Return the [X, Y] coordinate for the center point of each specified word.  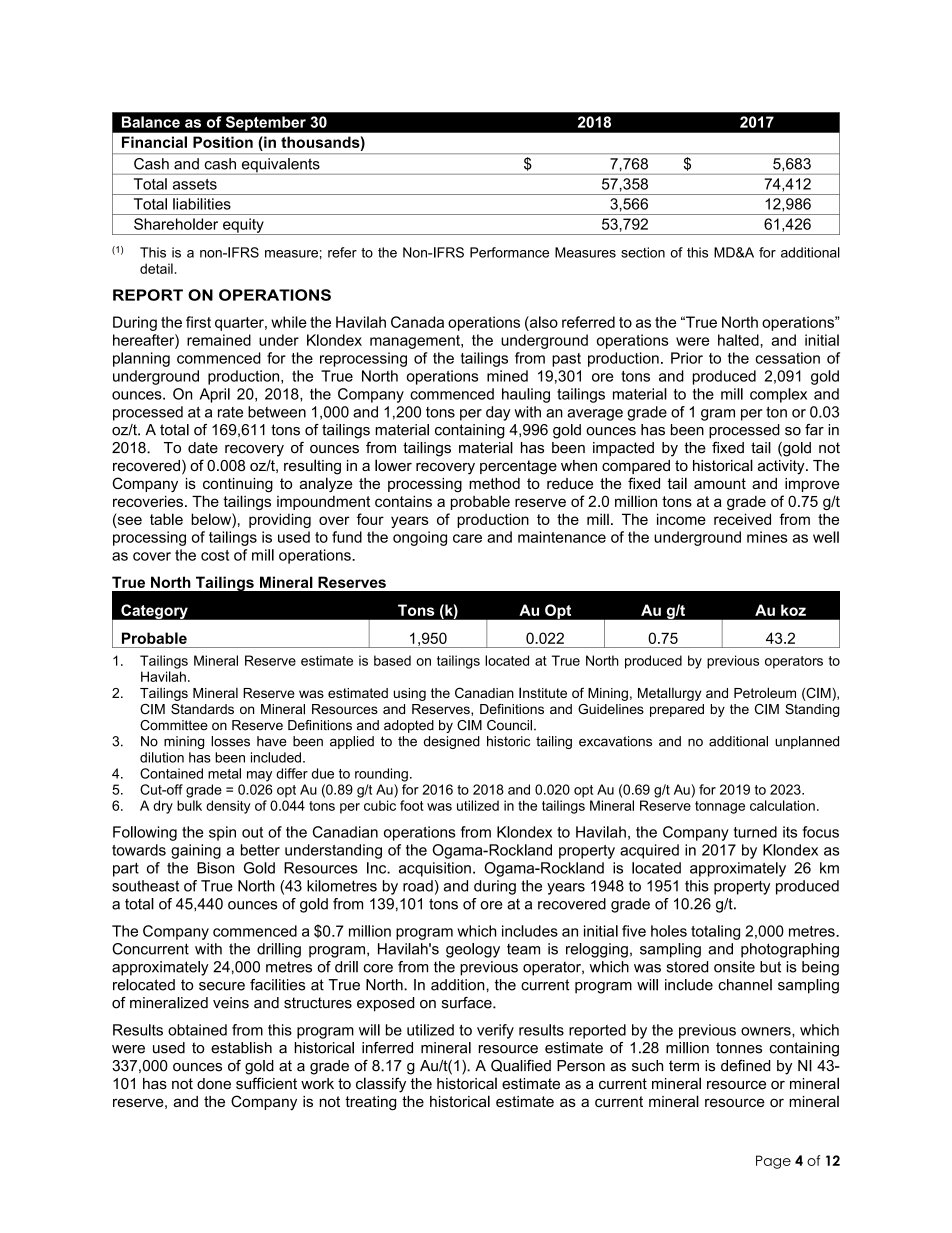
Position [223, 142]
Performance [509, 252]
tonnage [720, 807]
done [214, 1084]
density [228, 807]
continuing [238, 485]
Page [773, 1162]
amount [720, 483]
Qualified [521, 1065]
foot [412, 805]
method [494, 483]
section [643, 252]
